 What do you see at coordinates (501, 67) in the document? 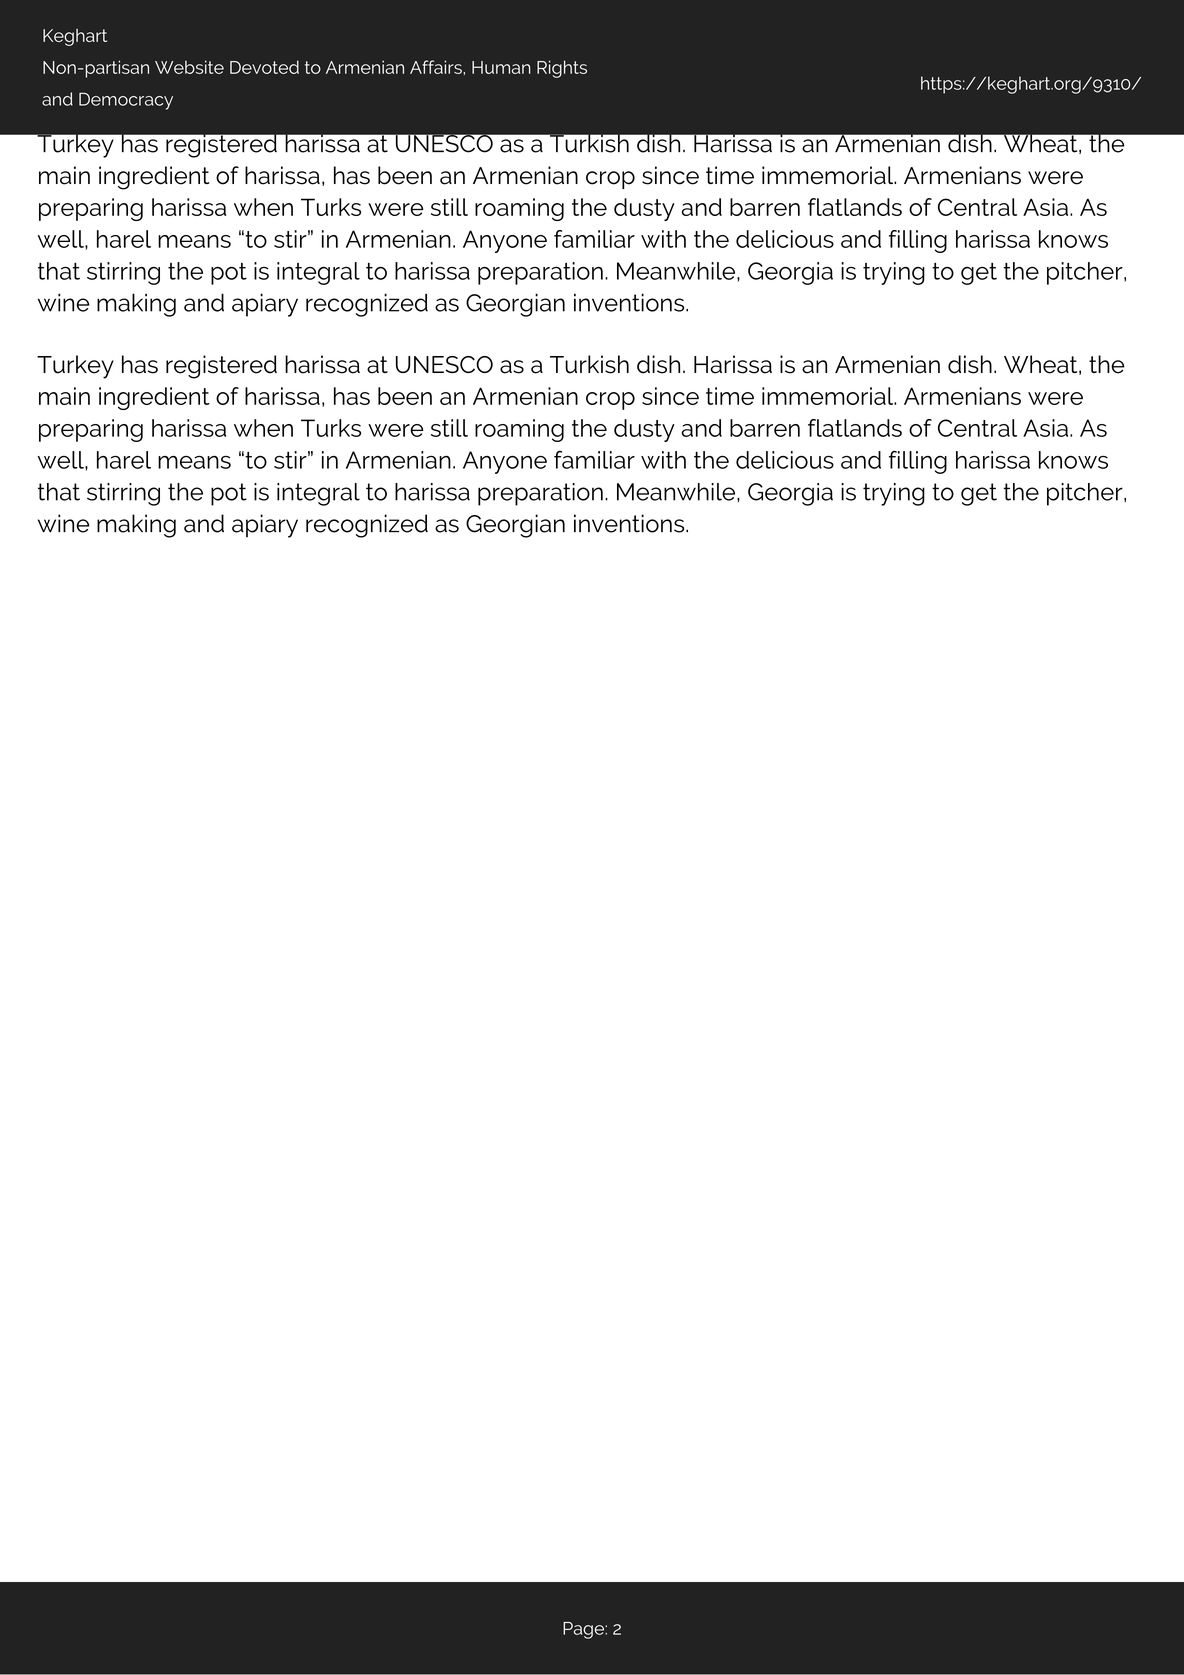
I see `Human` at bounding box center [501, 67].
